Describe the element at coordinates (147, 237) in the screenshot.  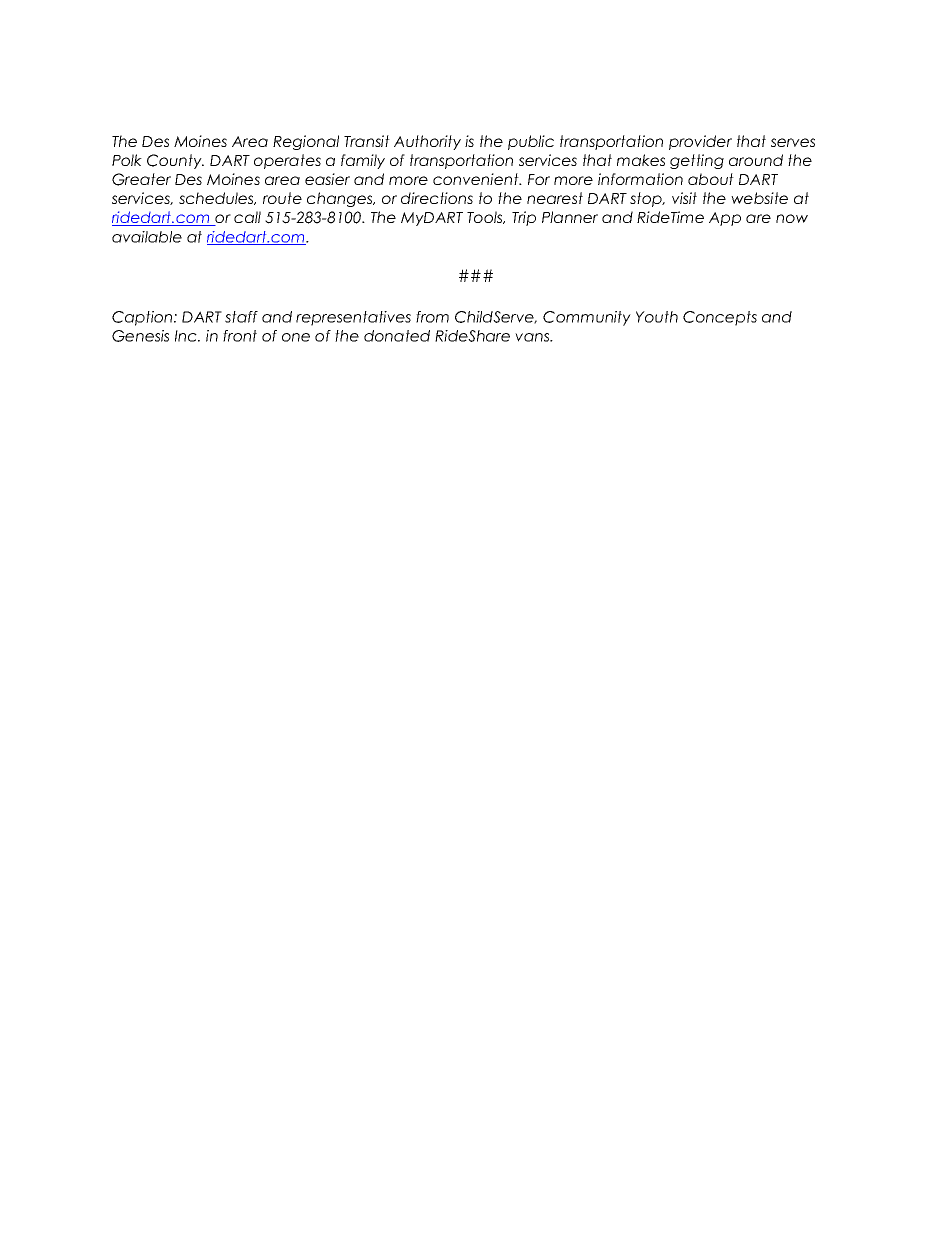
I see `available` at that location.
